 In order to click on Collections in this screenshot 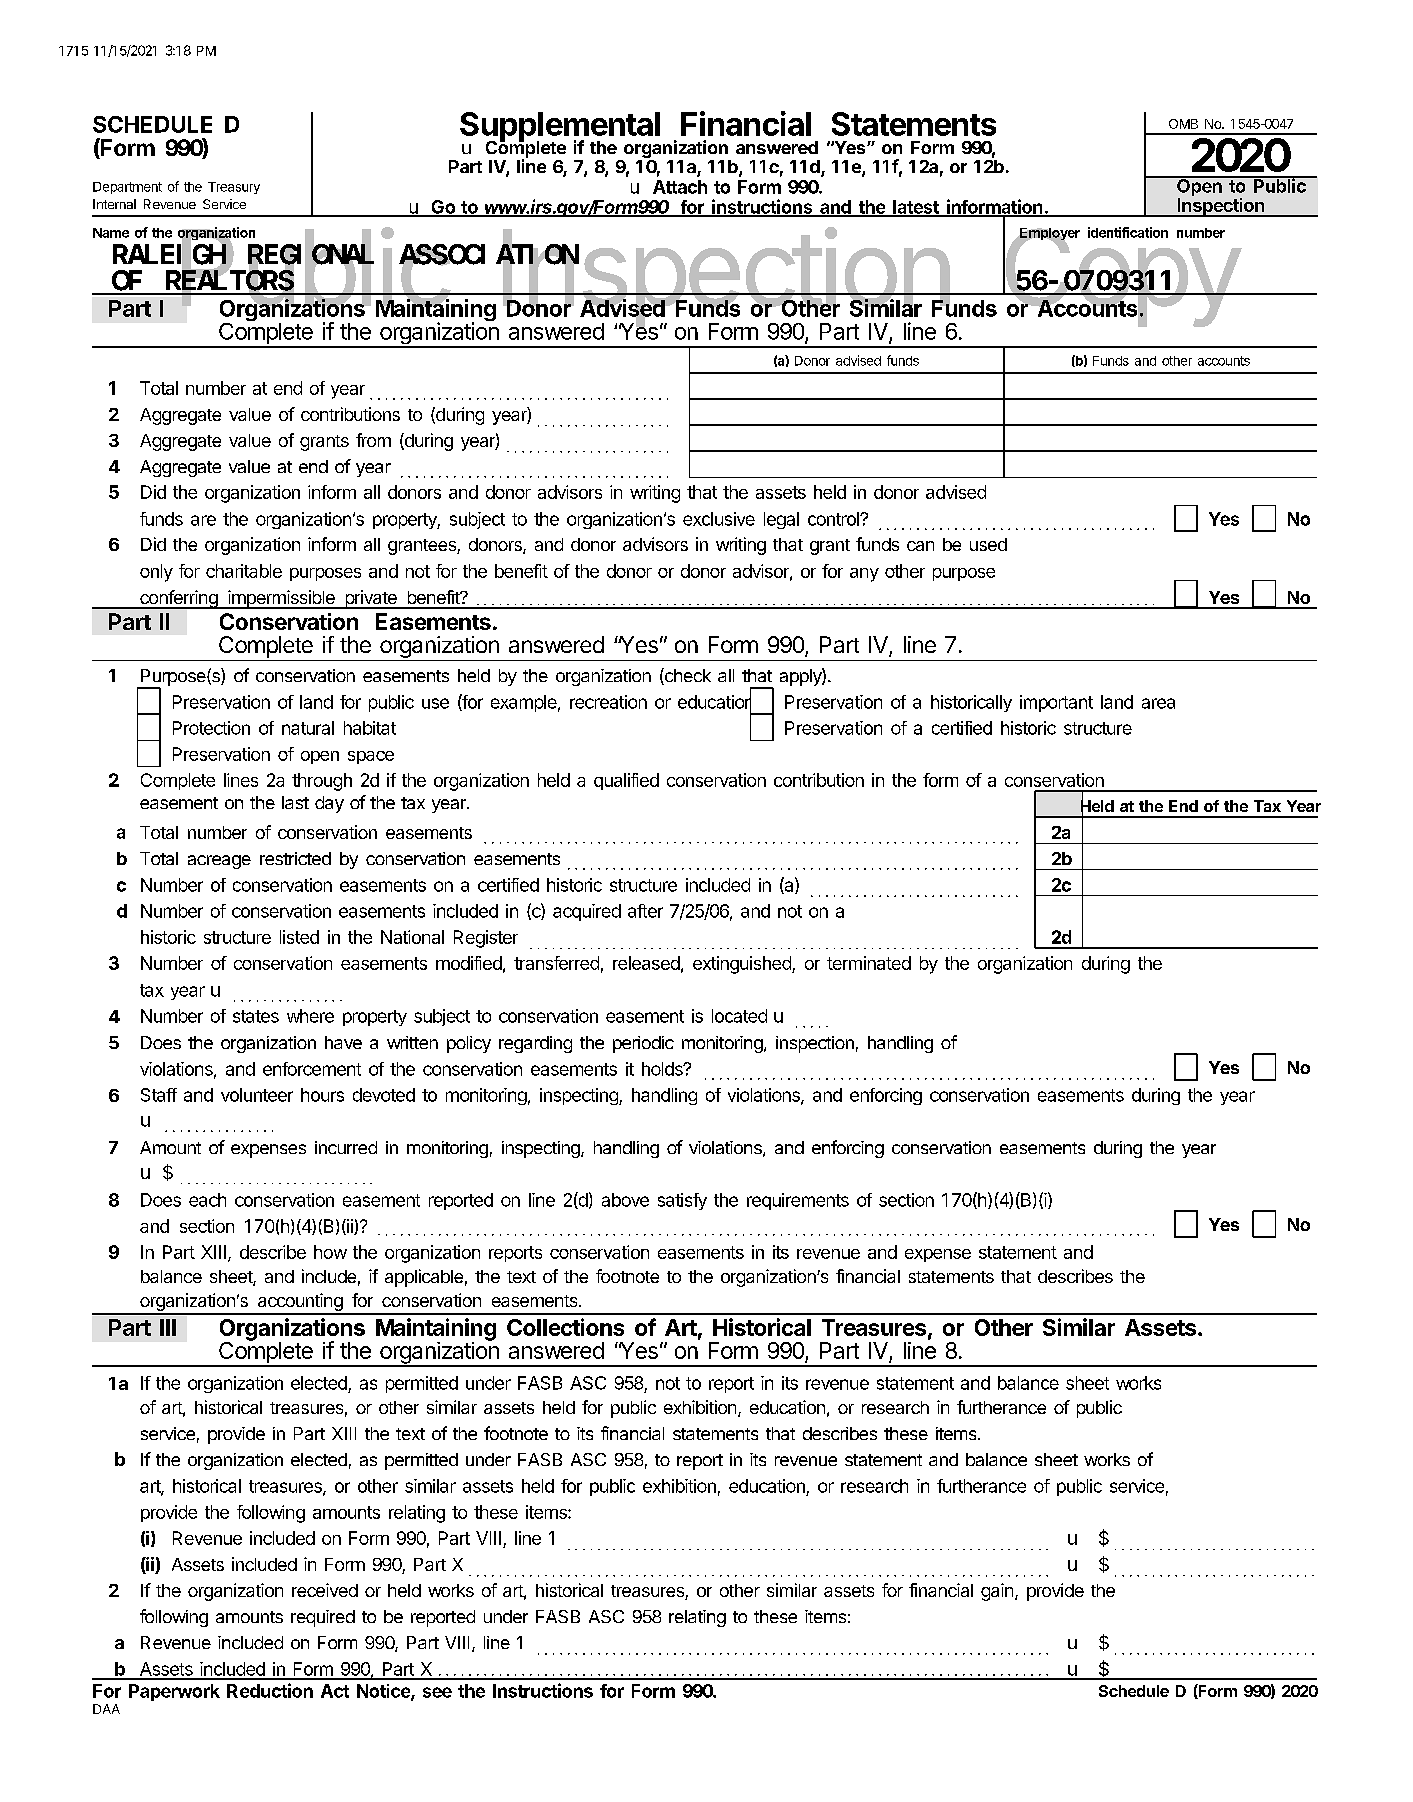, I will do `click(565, 1327)`.
